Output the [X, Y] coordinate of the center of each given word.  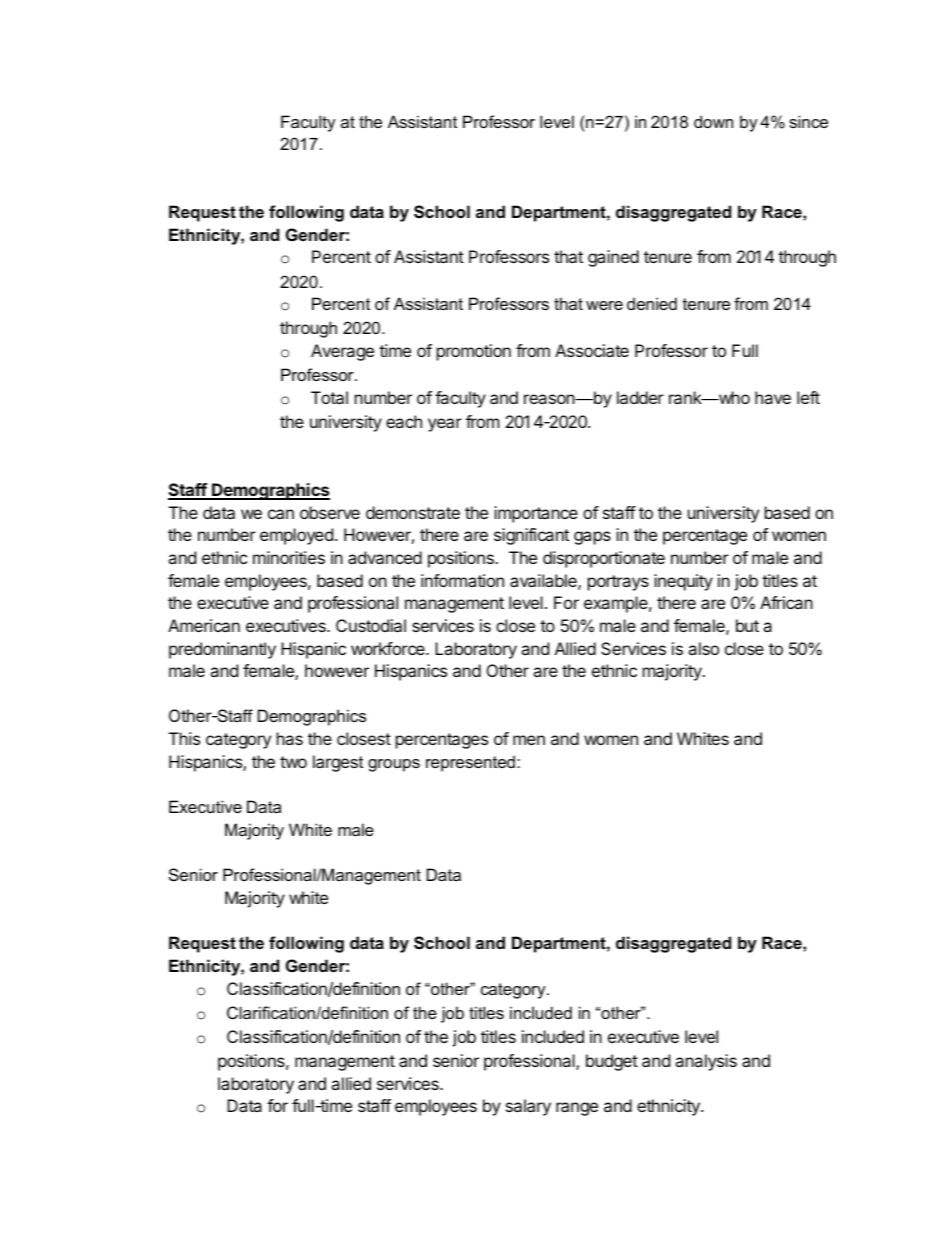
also [703, 648]
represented [470, 763]
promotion [474, 352]
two [293, 762]
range [577, 1109]
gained [613, 258]
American [204, 625]
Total [329, 397]
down [713, 121]
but [747, 625]
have [773, 397]
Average [342, 352]
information [462, 580]
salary [528, 1107]
